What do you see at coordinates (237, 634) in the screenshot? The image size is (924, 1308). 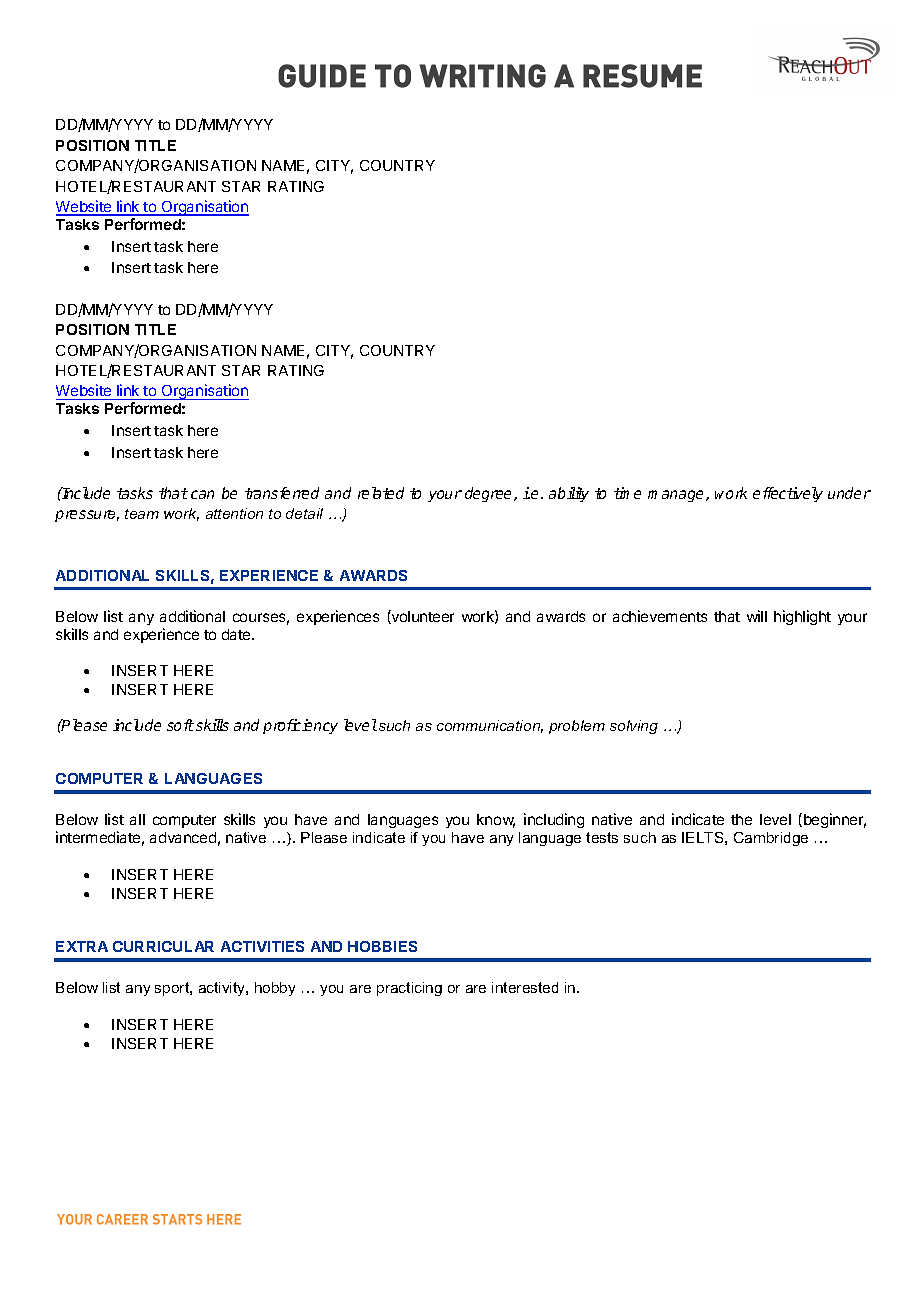 I see `date` at bounding box center [237, 634].
